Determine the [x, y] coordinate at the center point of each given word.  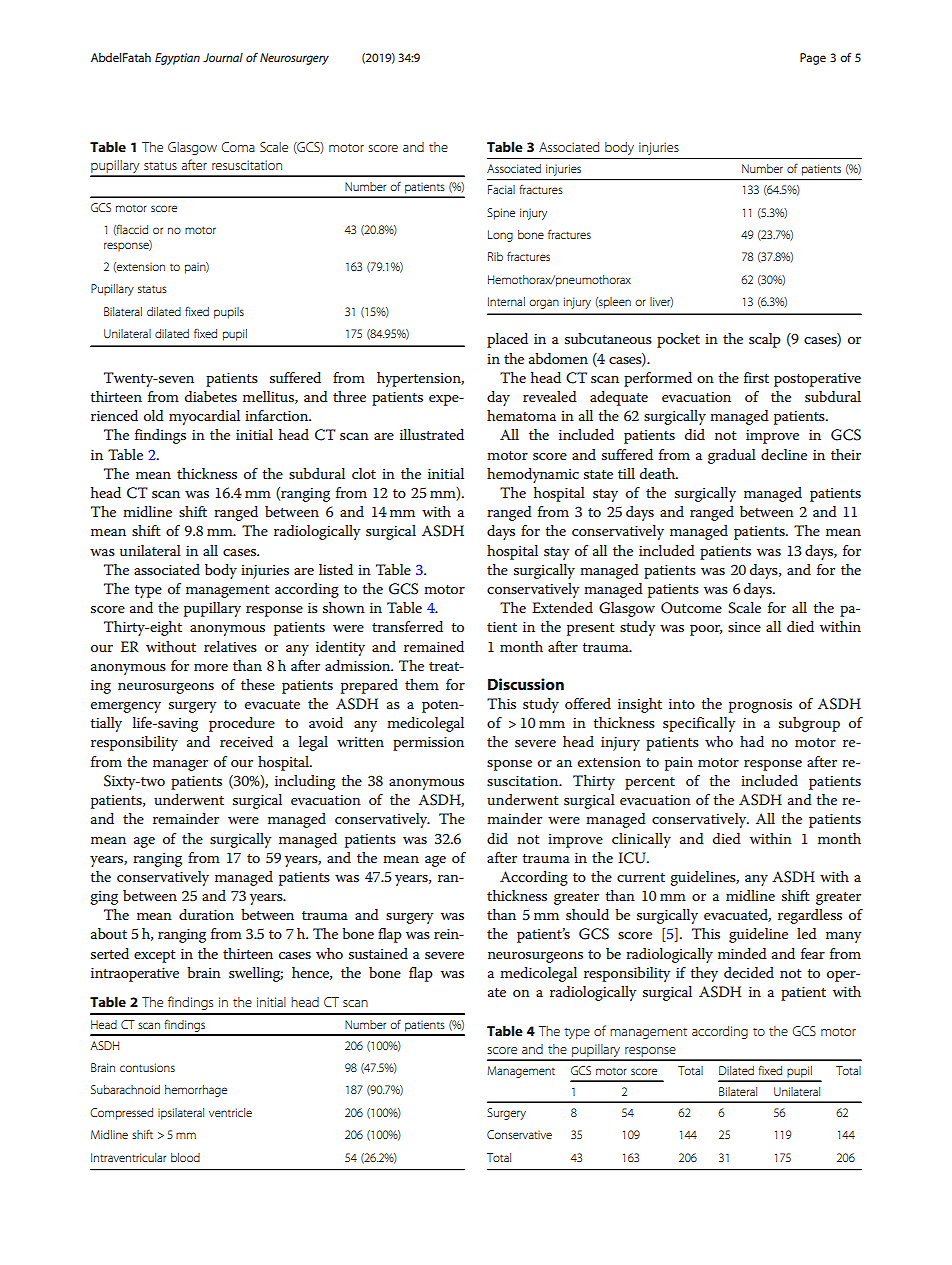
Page [813, 59]
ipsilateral [181, 1114]
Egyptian [177, 59]
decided [749, 972]
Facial [501, 189]
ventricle [230, 1112]
